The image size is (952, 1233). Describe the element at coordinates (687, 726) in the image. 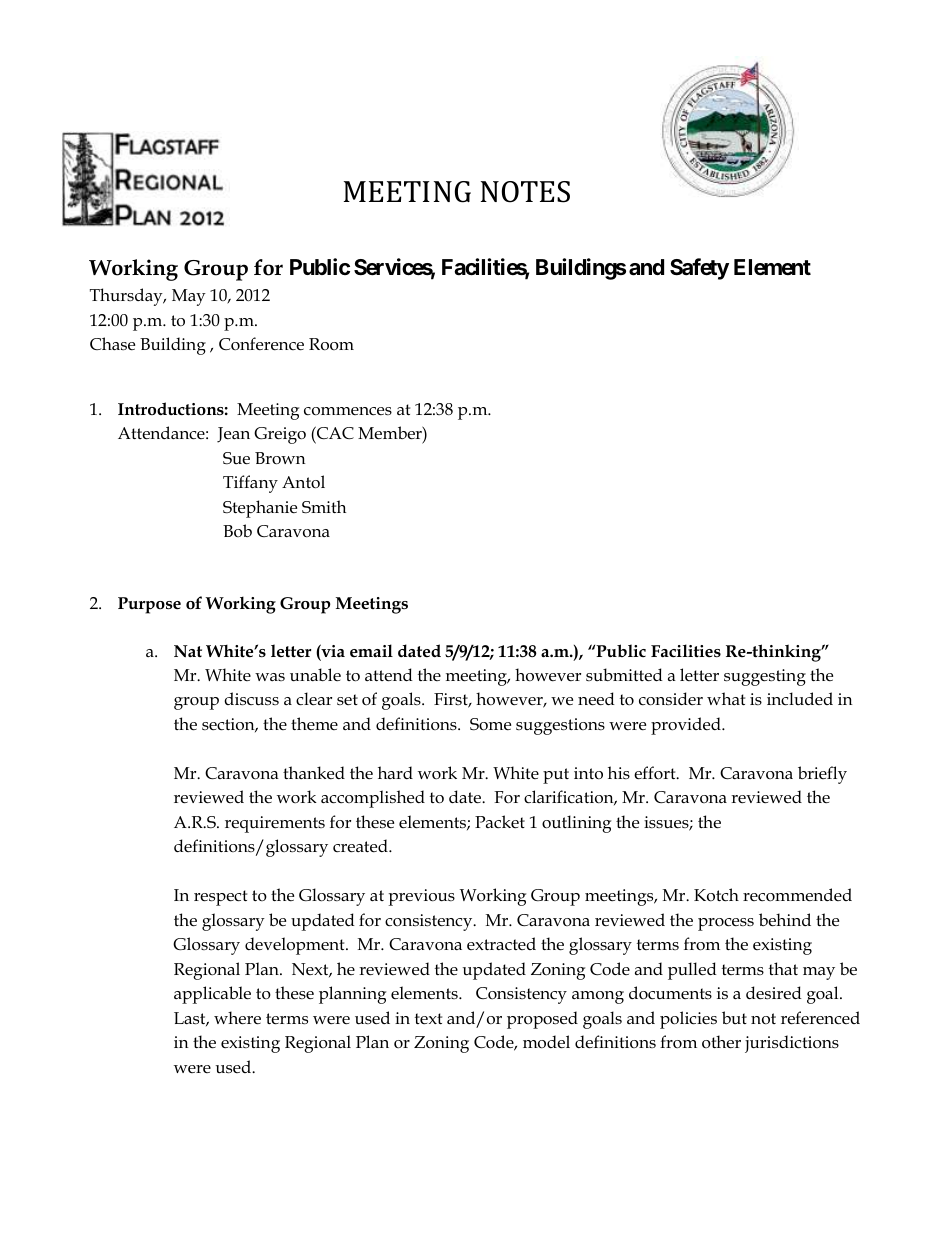

I see `provided` at that location.
